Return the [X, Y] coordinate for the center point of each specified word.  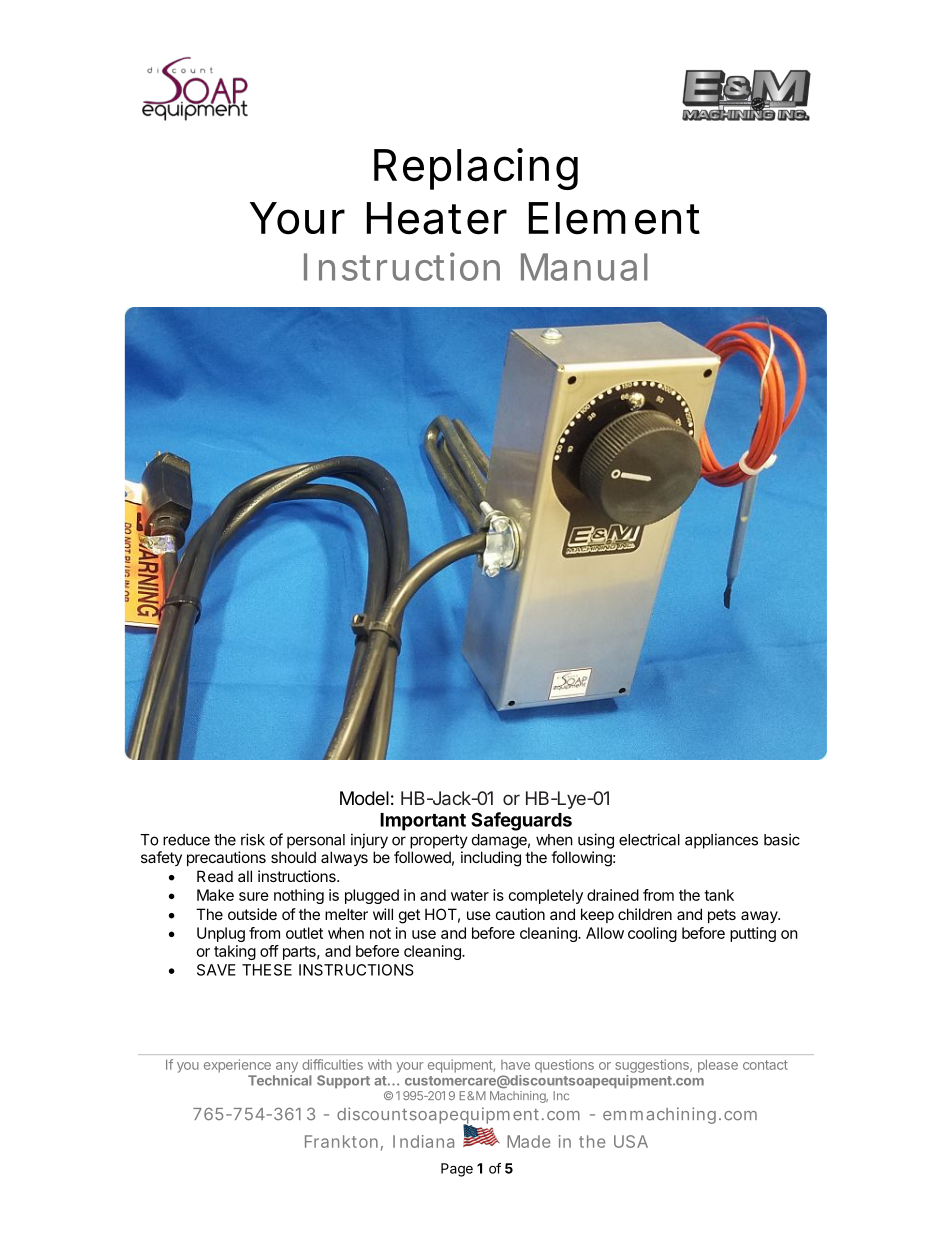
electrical [649, 839]
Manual [584, 267]
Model [364, 798]
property [439, 841]
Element [614, 218]
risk [253, 839]
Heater [437, 218]
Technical [280, 1080]
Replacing [476, 169]
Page [457, 1170]
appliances [721, 841]
